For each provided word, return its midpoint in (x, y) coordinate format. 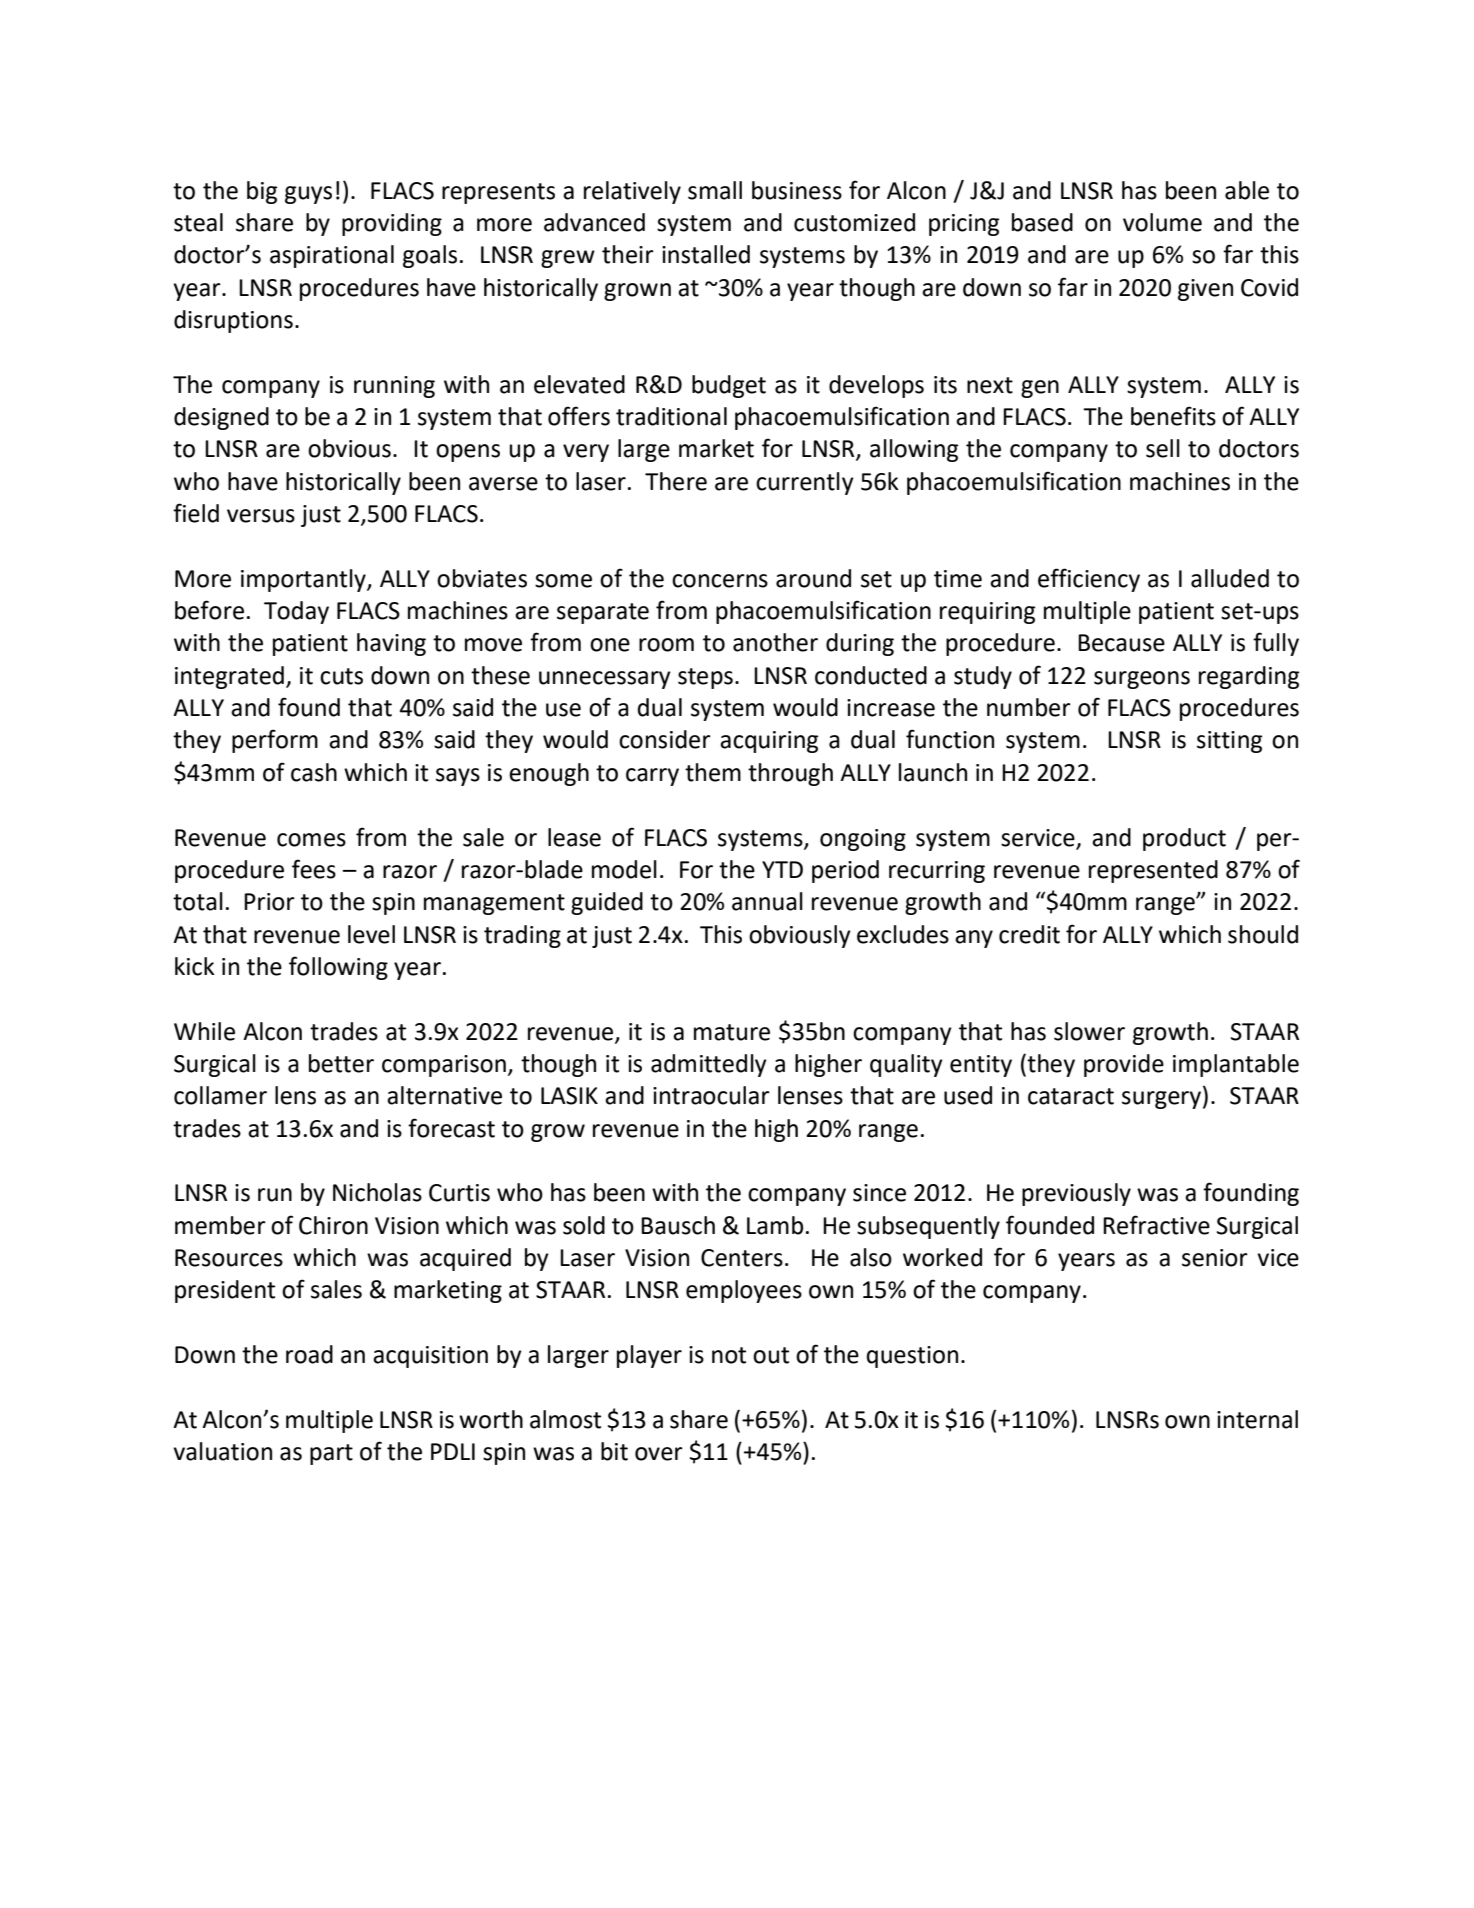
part (331, 1454)
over (659, 1454)
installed (706, 254)
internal (1257, 1419)
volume (1162, 222)
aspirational (332, 256)
